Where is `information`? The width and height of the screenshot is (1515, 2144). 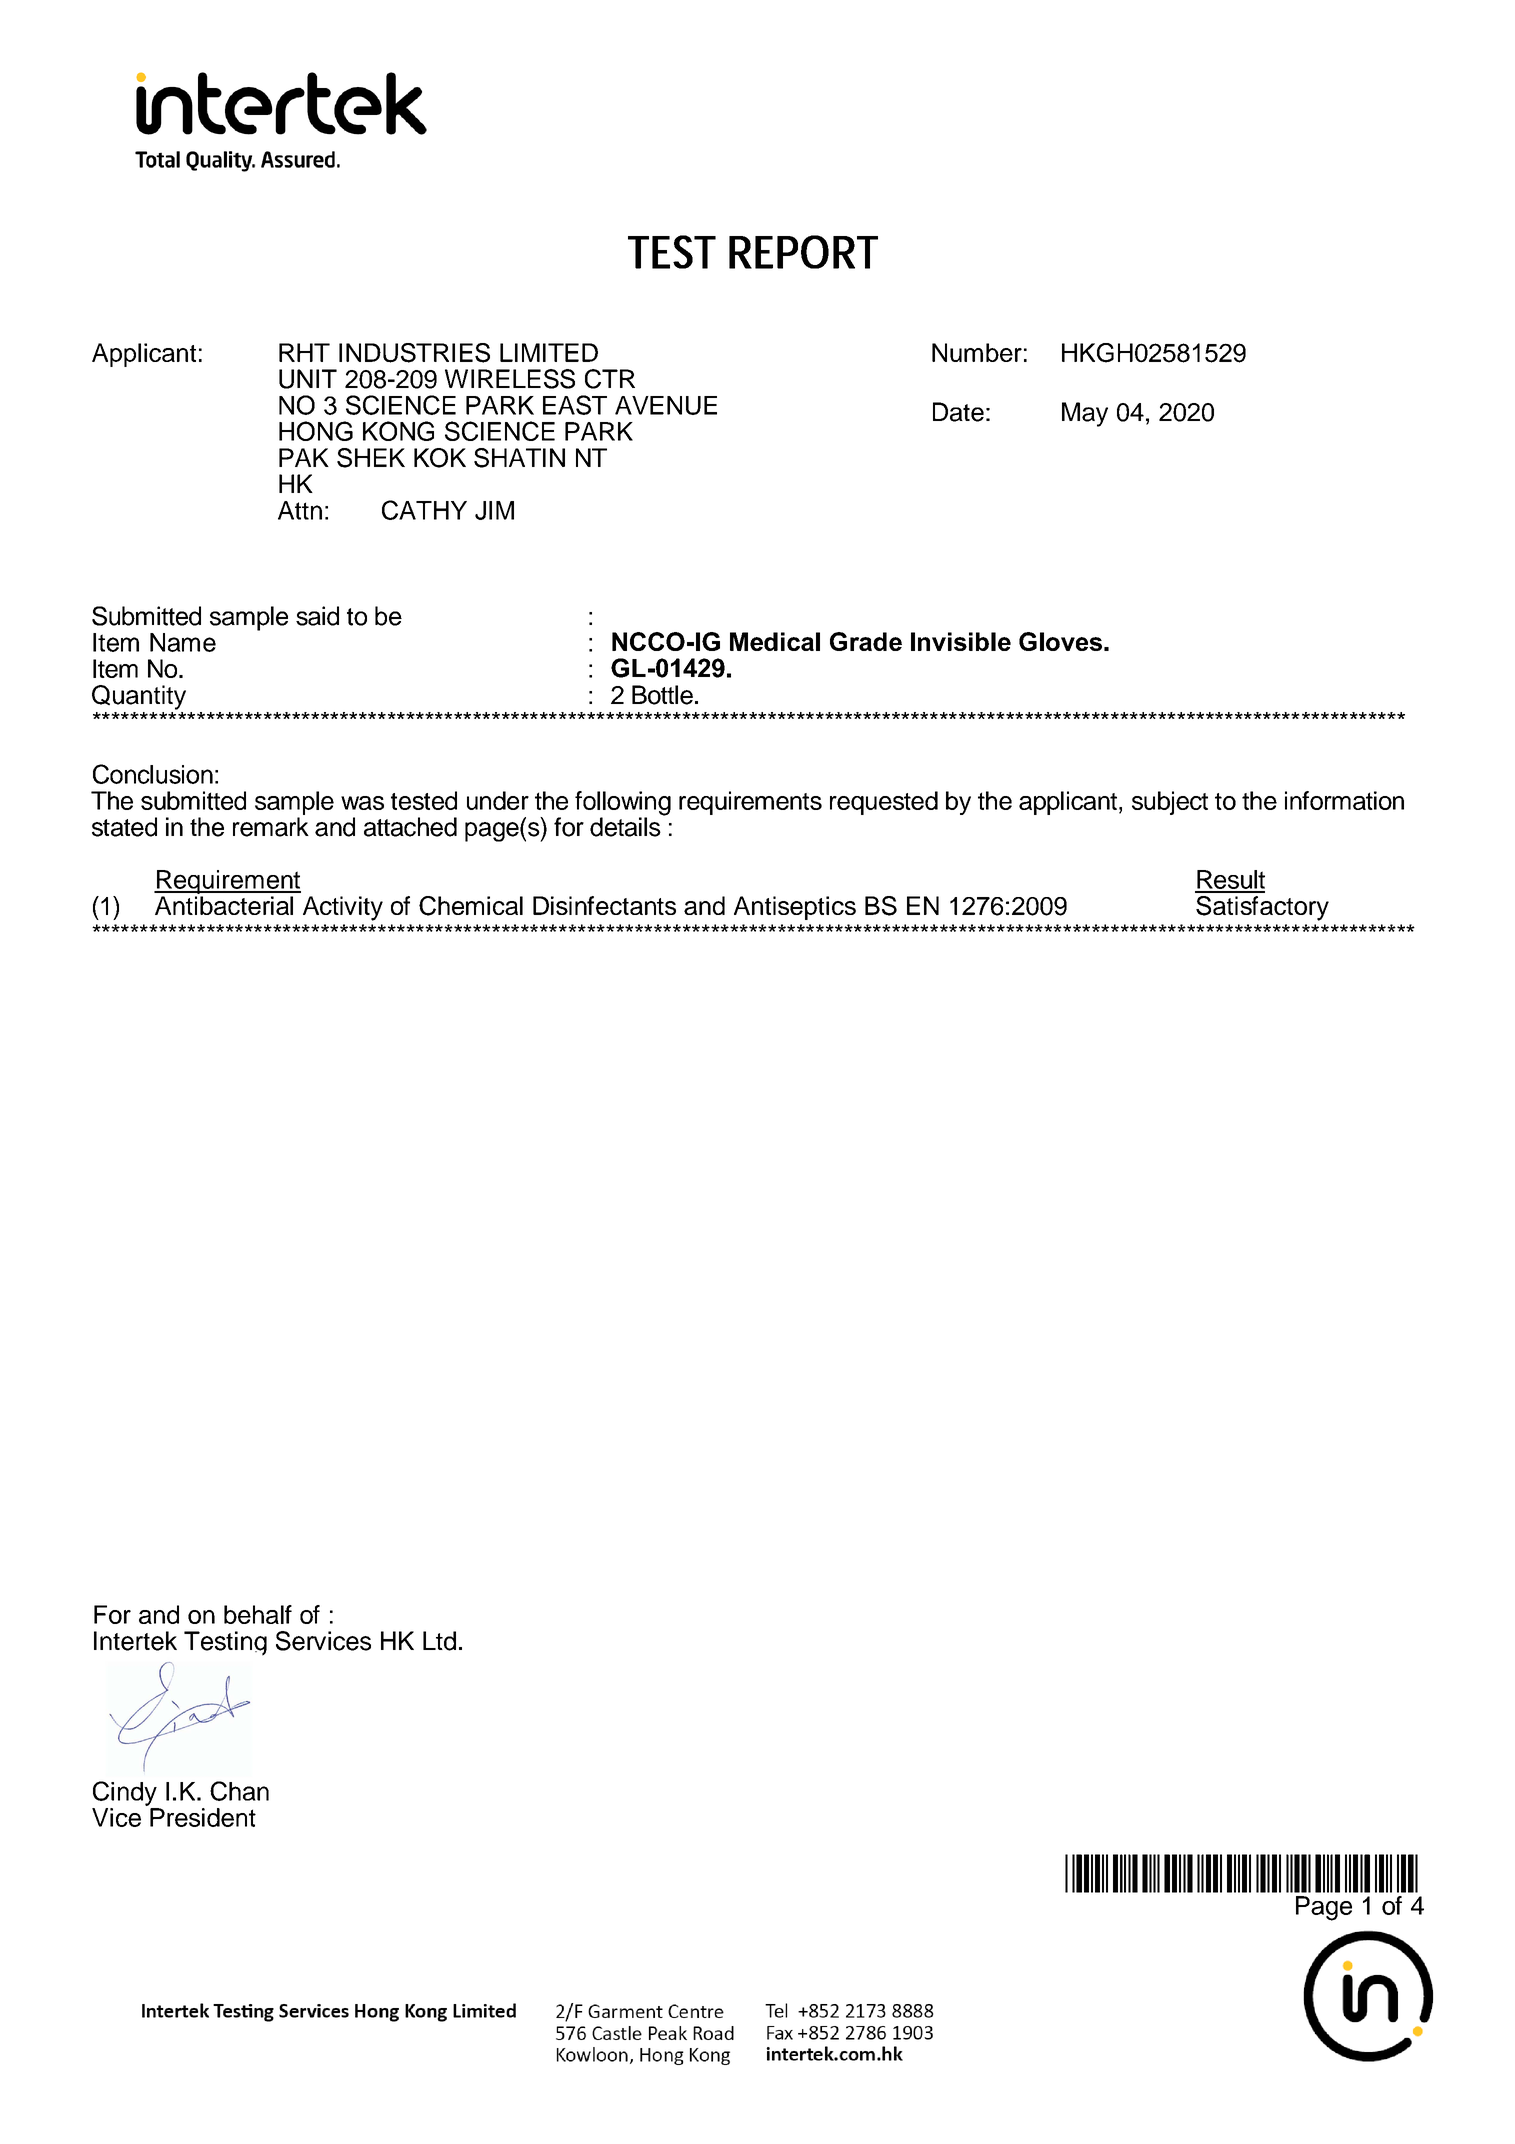 information is located at coordinates (1344, 800).
